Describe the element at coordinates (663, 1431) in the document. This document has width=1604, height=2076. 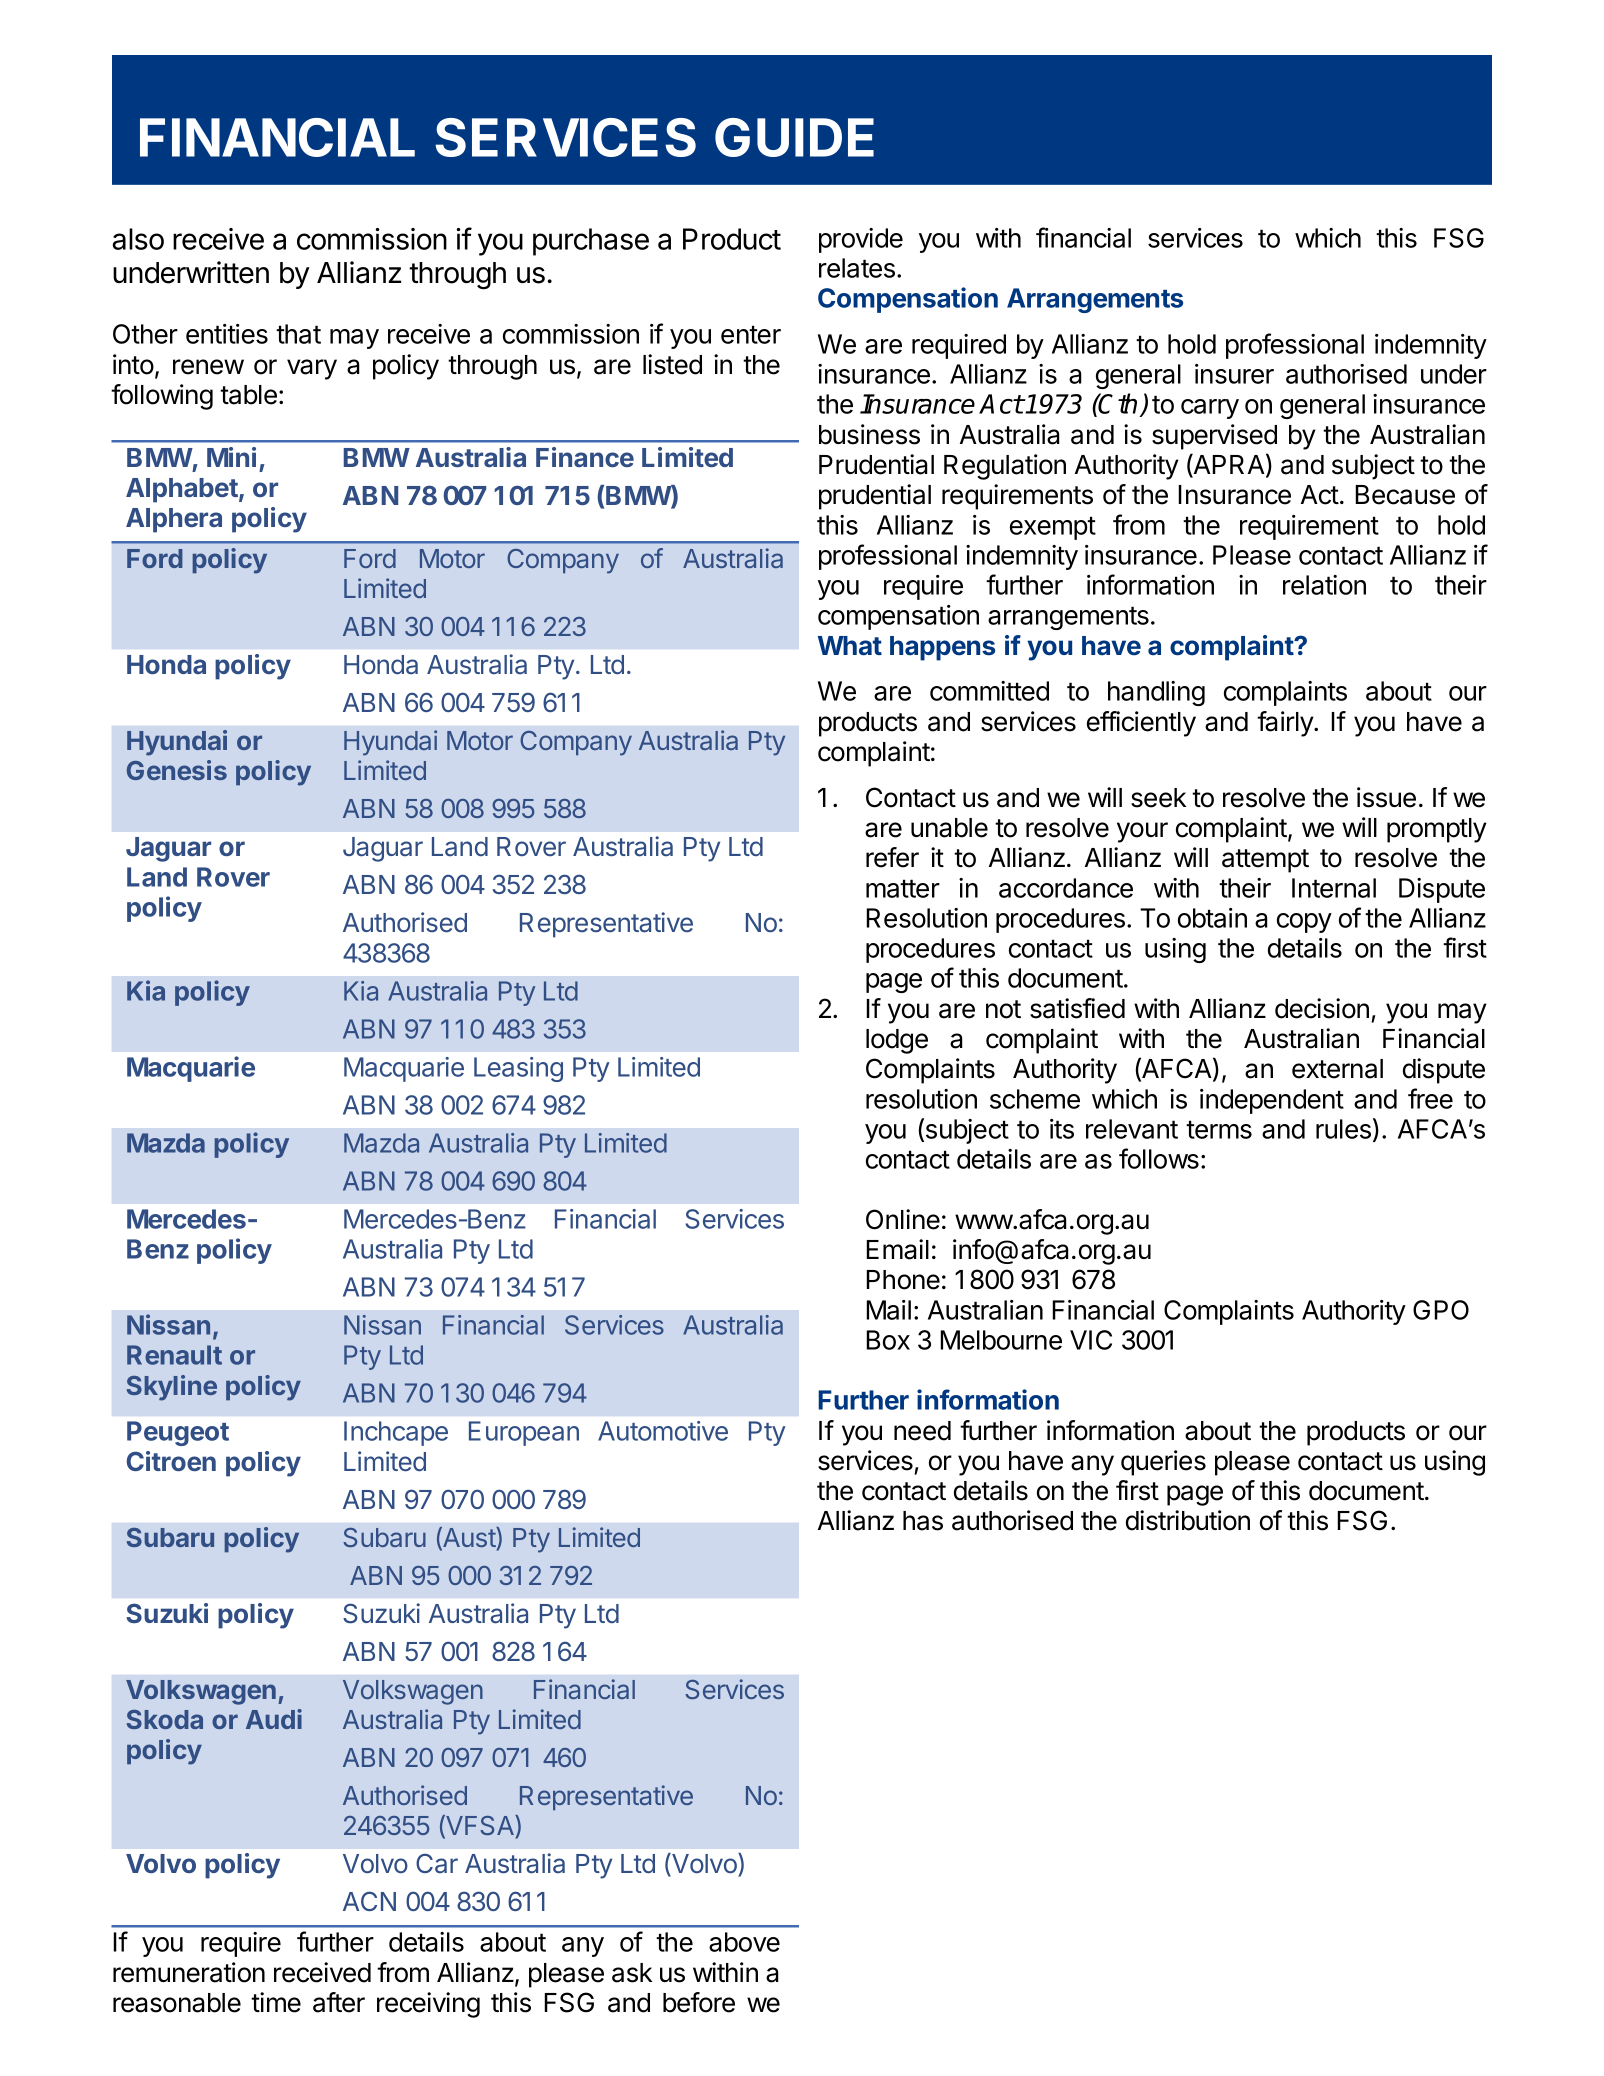
I see `Automotive` at that location.
